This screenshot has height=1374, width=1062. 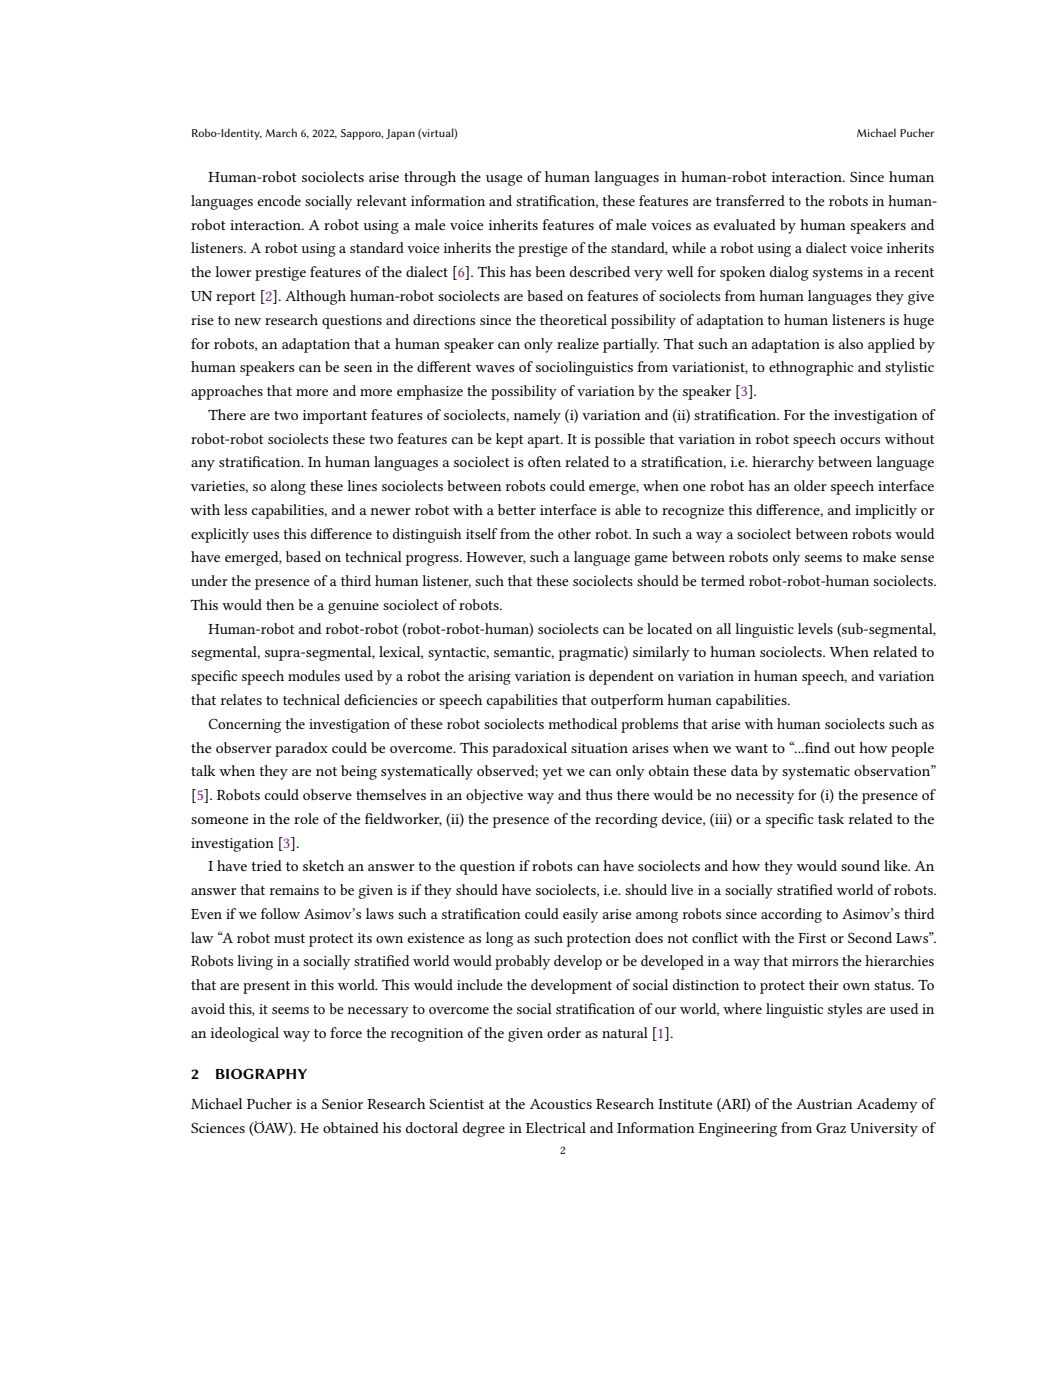 I want to click on levels, so click(x=815, y=628).
